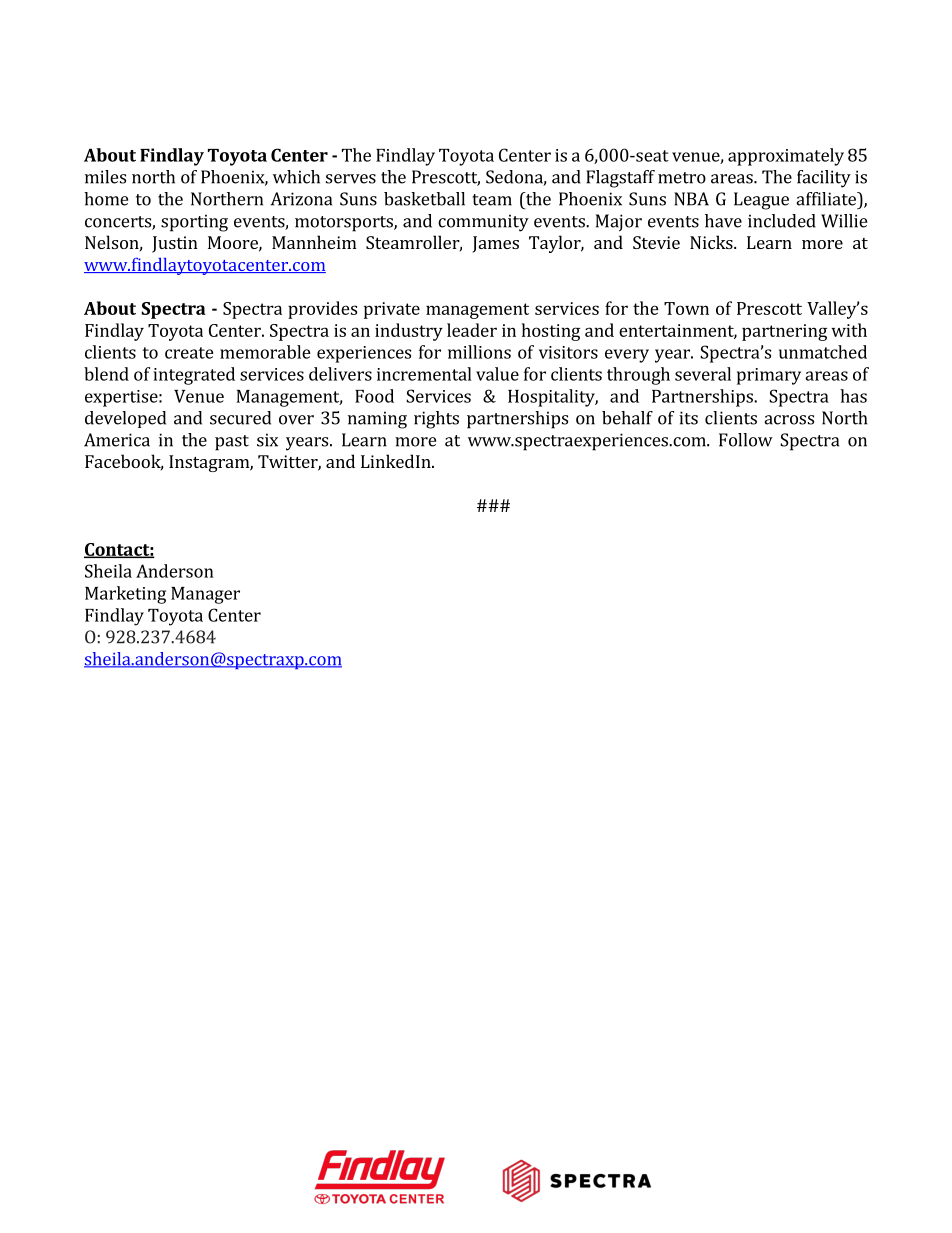 Image resolution: width=952 pixels, height=1233 pixels. What do you see at coordinates (125, 595) in the document?
I see `Marketing` at bounding box center [125, 595].
